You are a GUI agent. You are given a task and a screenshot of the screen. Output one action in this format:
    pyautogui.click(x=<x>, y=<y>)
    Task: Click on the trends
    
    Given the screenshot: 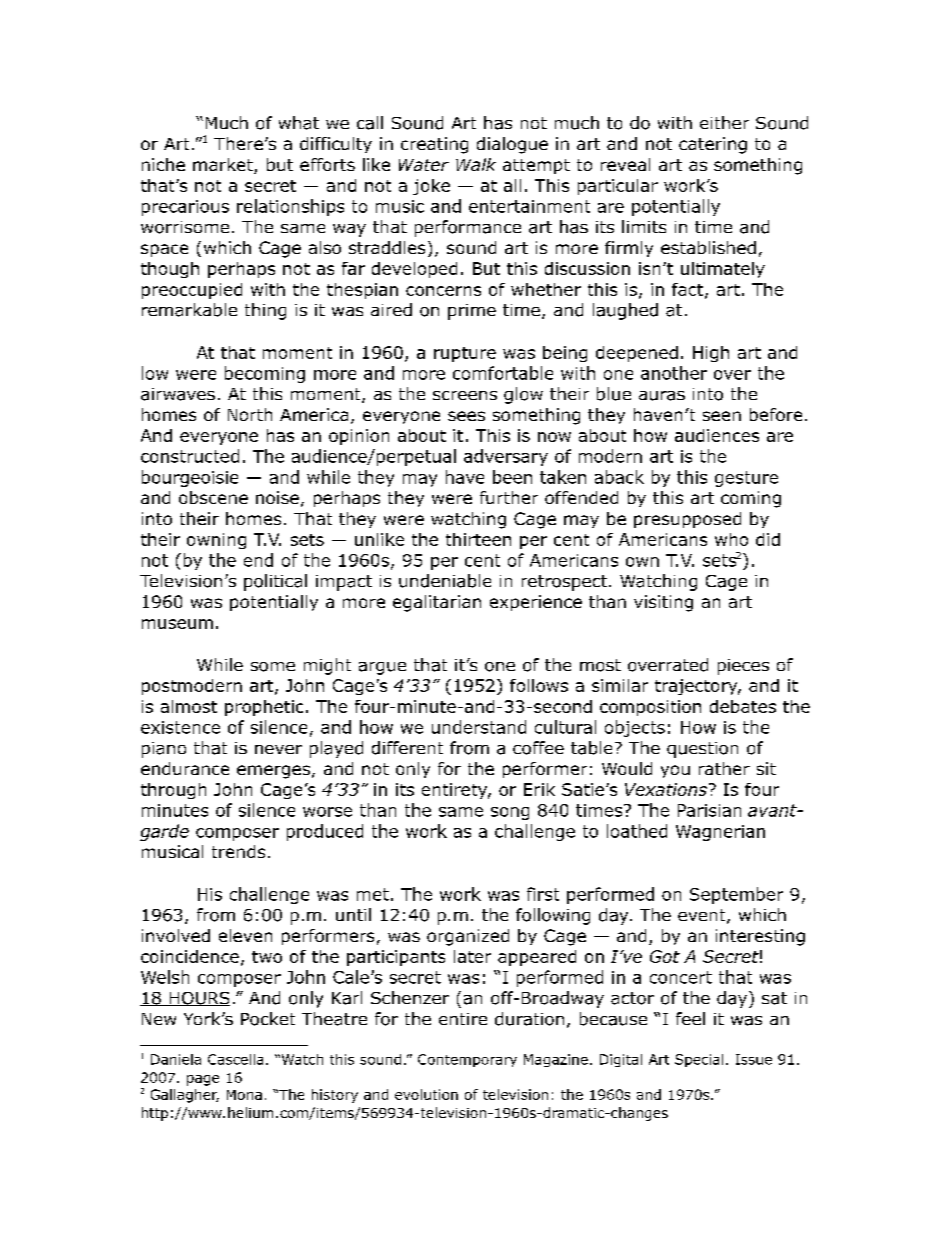 What is the action you would take?
    pyautogui.click(x=238, y=851)
